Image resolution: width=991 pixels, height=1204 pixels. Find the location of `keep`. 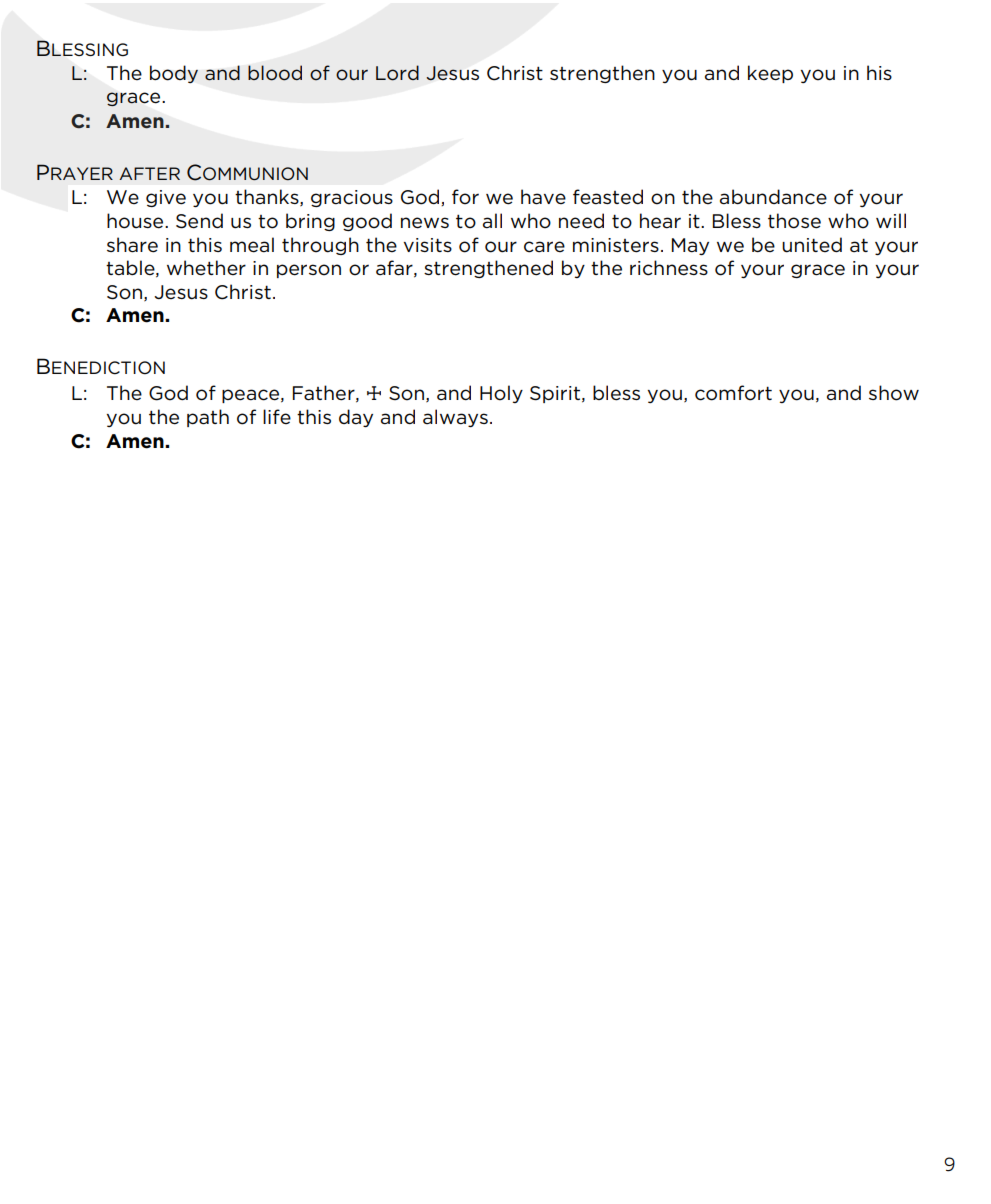

keep is located at coordinates (770, 74).
